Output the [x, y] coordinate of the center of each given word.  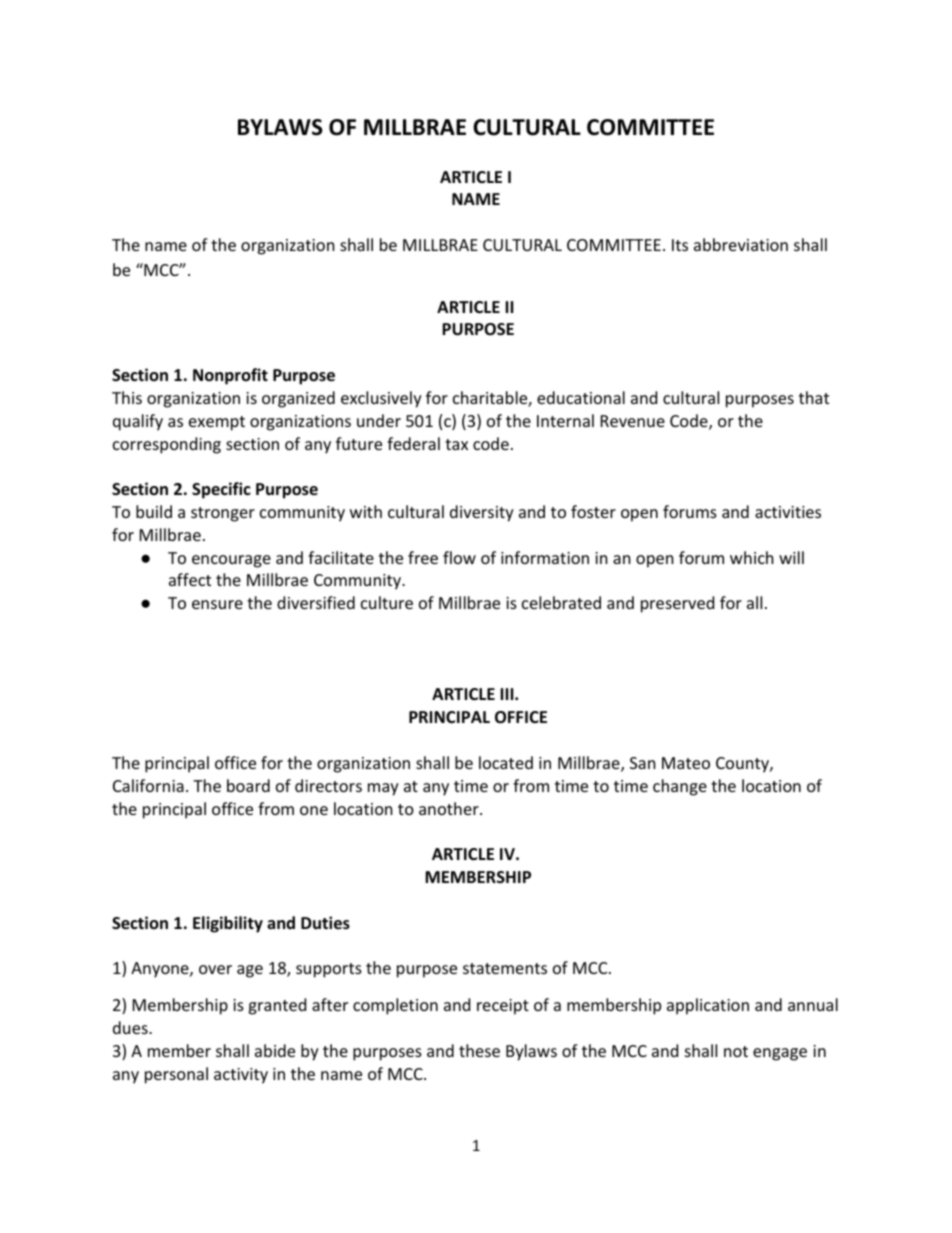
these [479, 1050]
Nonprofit [230, 376]
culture [387, 602]
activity [241, 1076]
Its [680, 245]
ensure [217, 604]
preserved [677, 604]
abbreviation [741, 244]
